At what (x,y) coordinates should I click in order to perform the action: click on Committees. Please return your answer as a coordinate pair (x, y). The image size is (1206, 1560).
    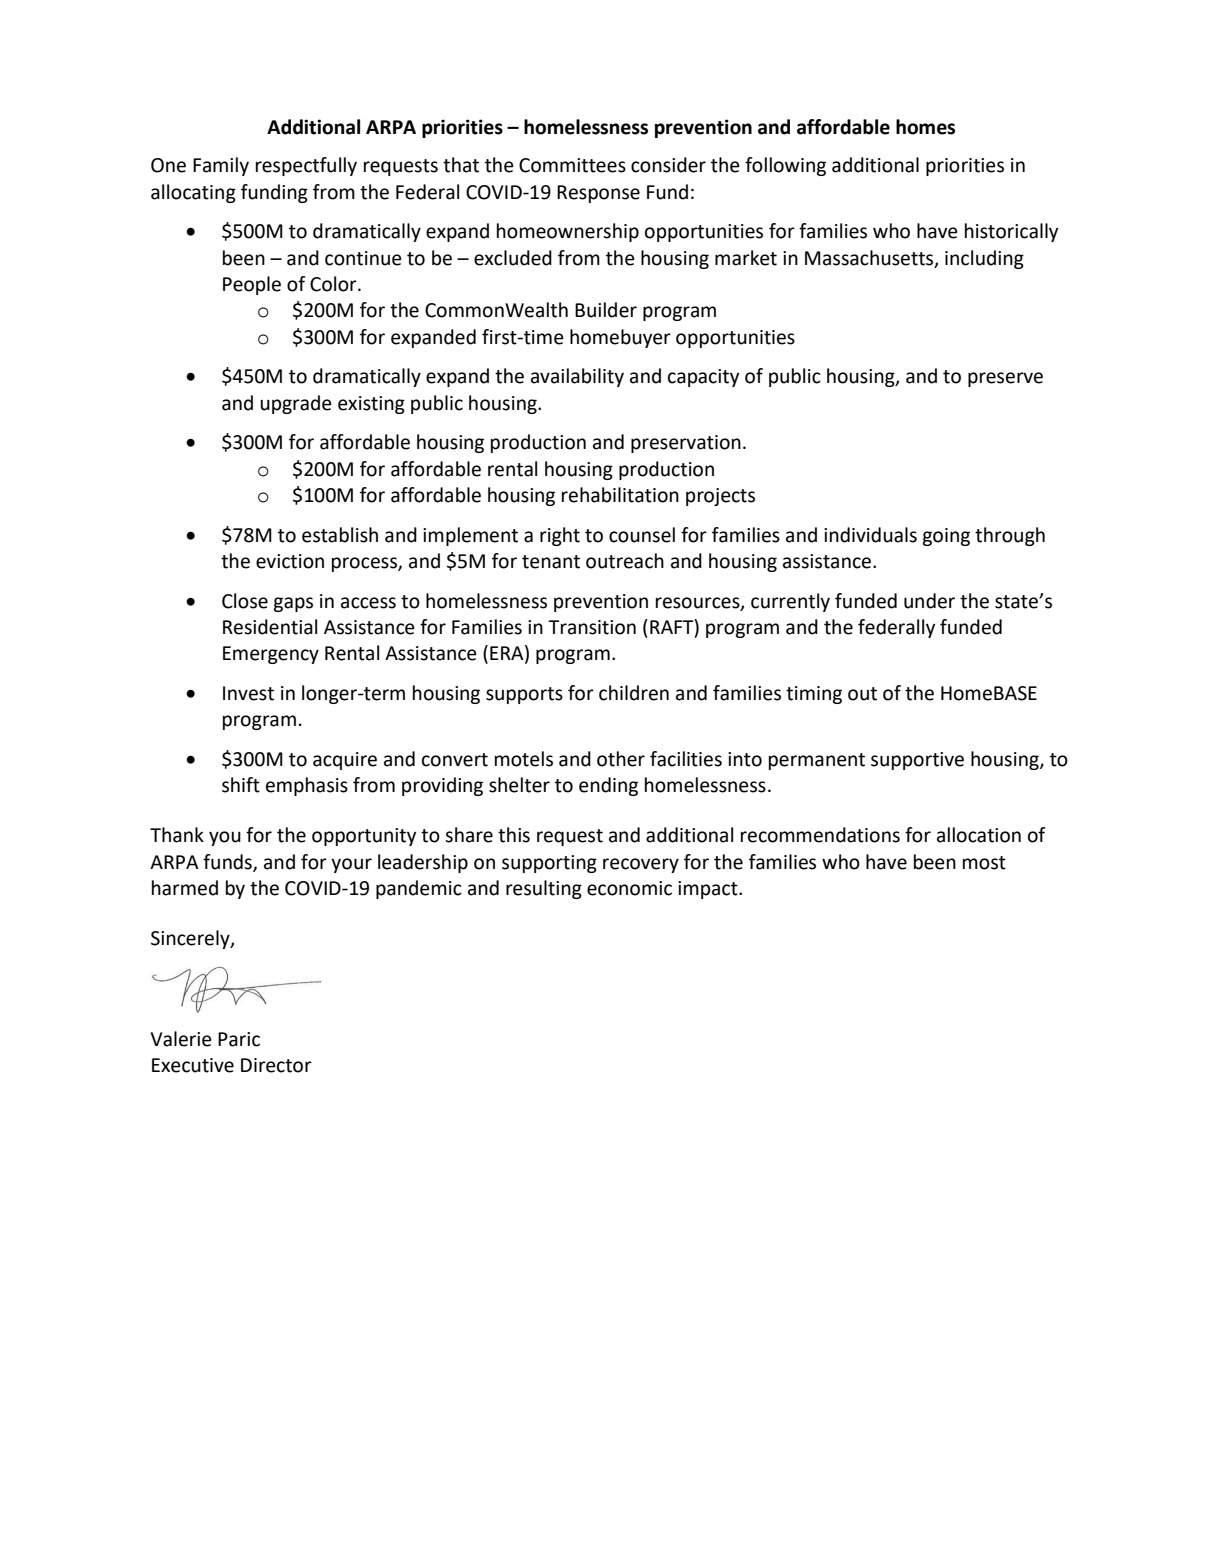
    Looking at the image, I should click on (572, 165).
